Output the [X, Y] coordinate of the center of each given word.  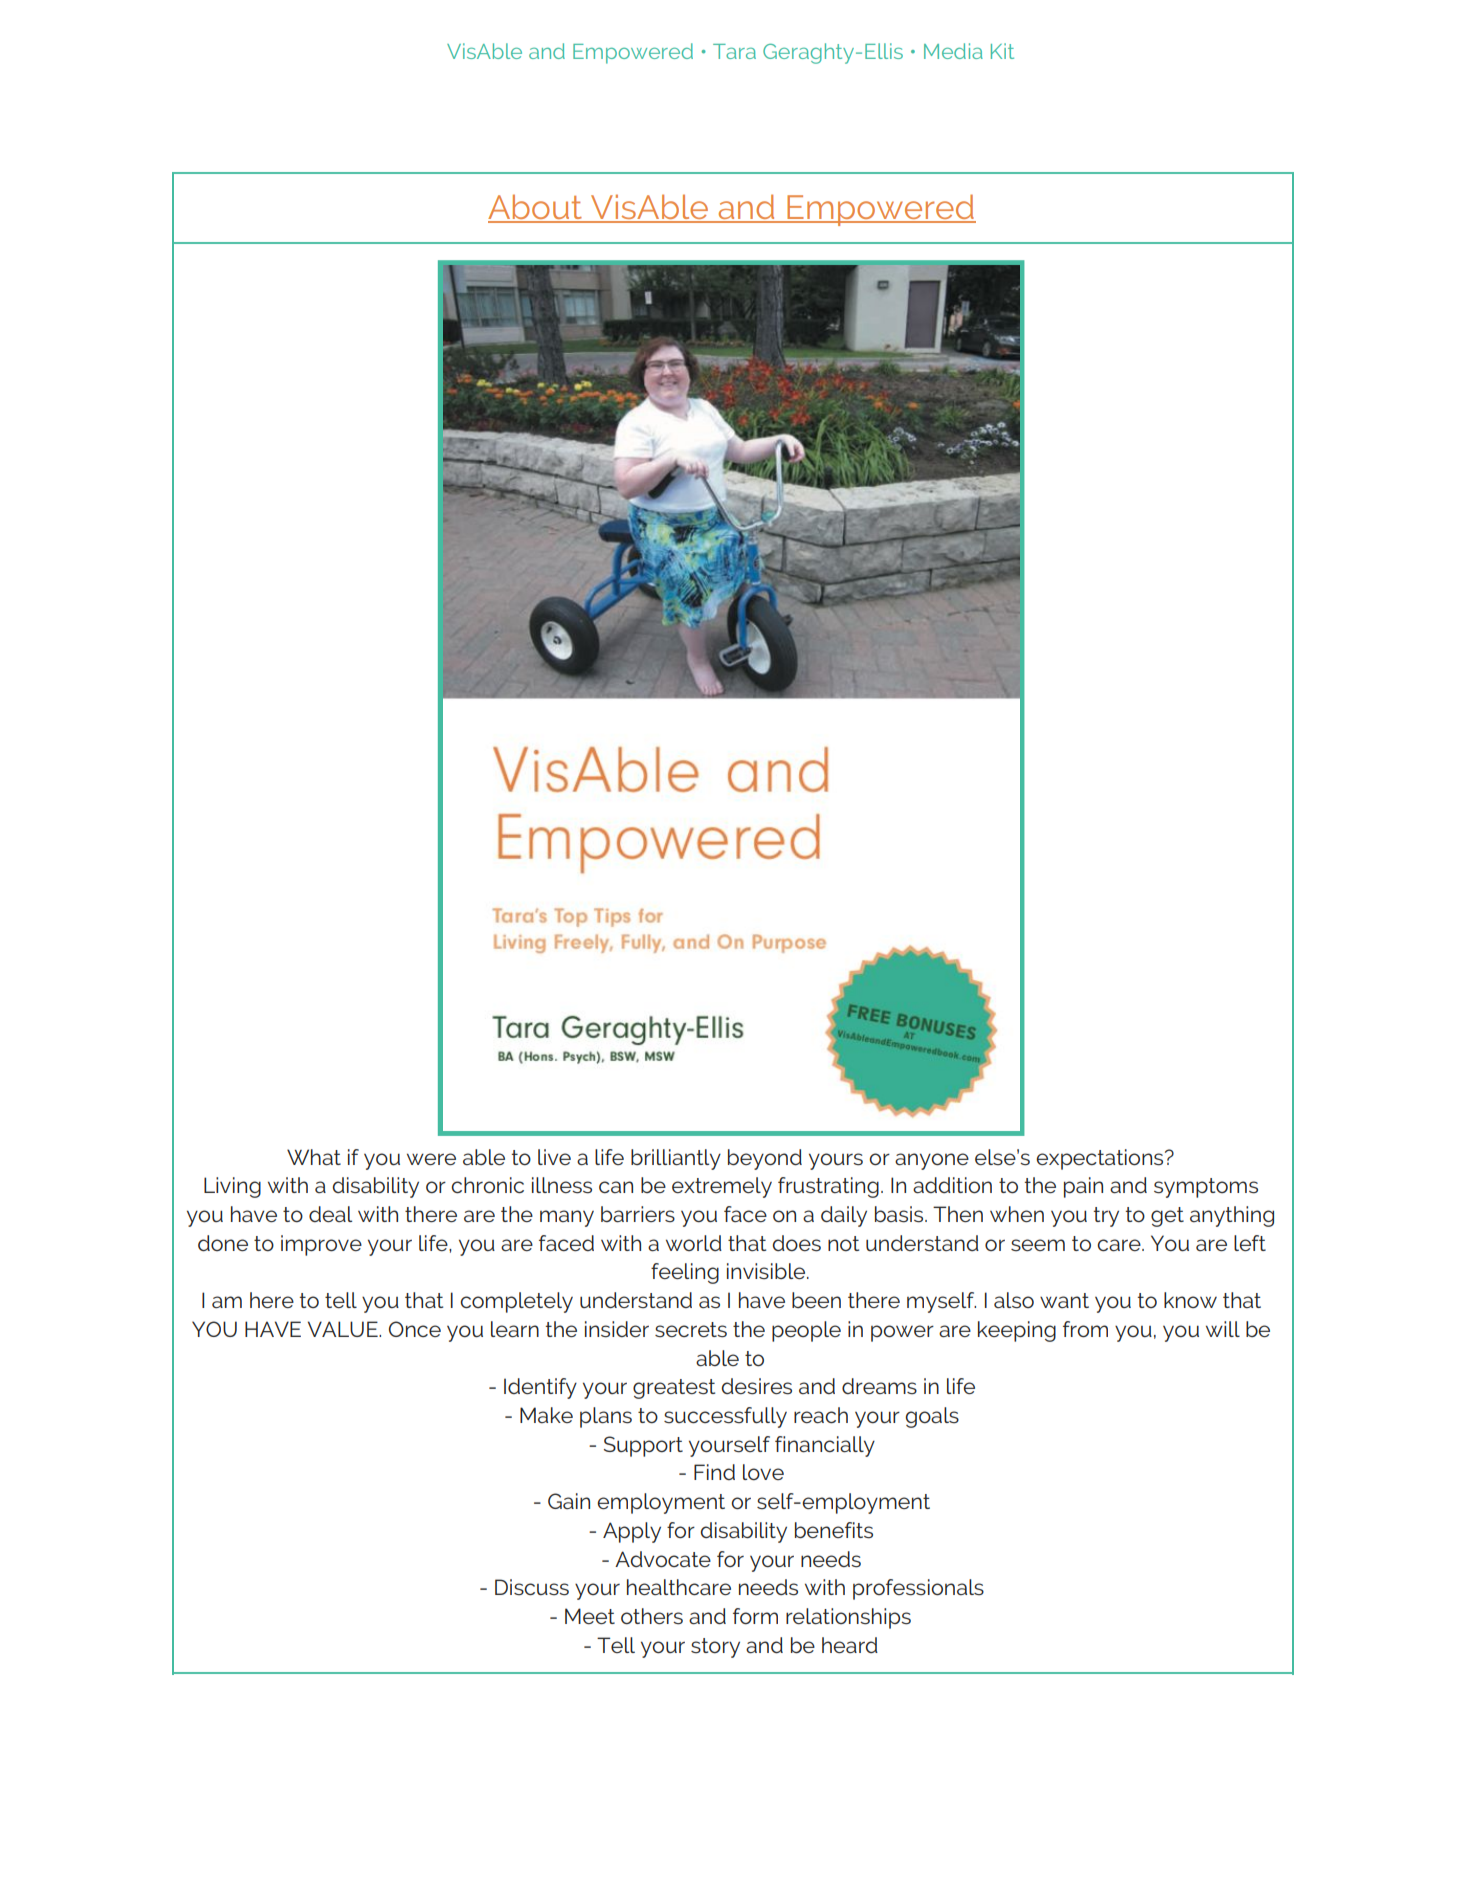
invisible [767, 1271]
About [536, 208]
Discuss [532, 1587]
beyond [765, 1159]
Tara [734, 51]
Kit [1002, 51]
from [1085, 1329]
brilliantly [676, 1159]
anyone [932, 1161]
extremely [722, 1187]
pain [1083, 1187]
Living [232, 1187]
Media [953, 51]
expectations [1101, 1159]
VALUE [344, 1329]
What [314, 1157]
